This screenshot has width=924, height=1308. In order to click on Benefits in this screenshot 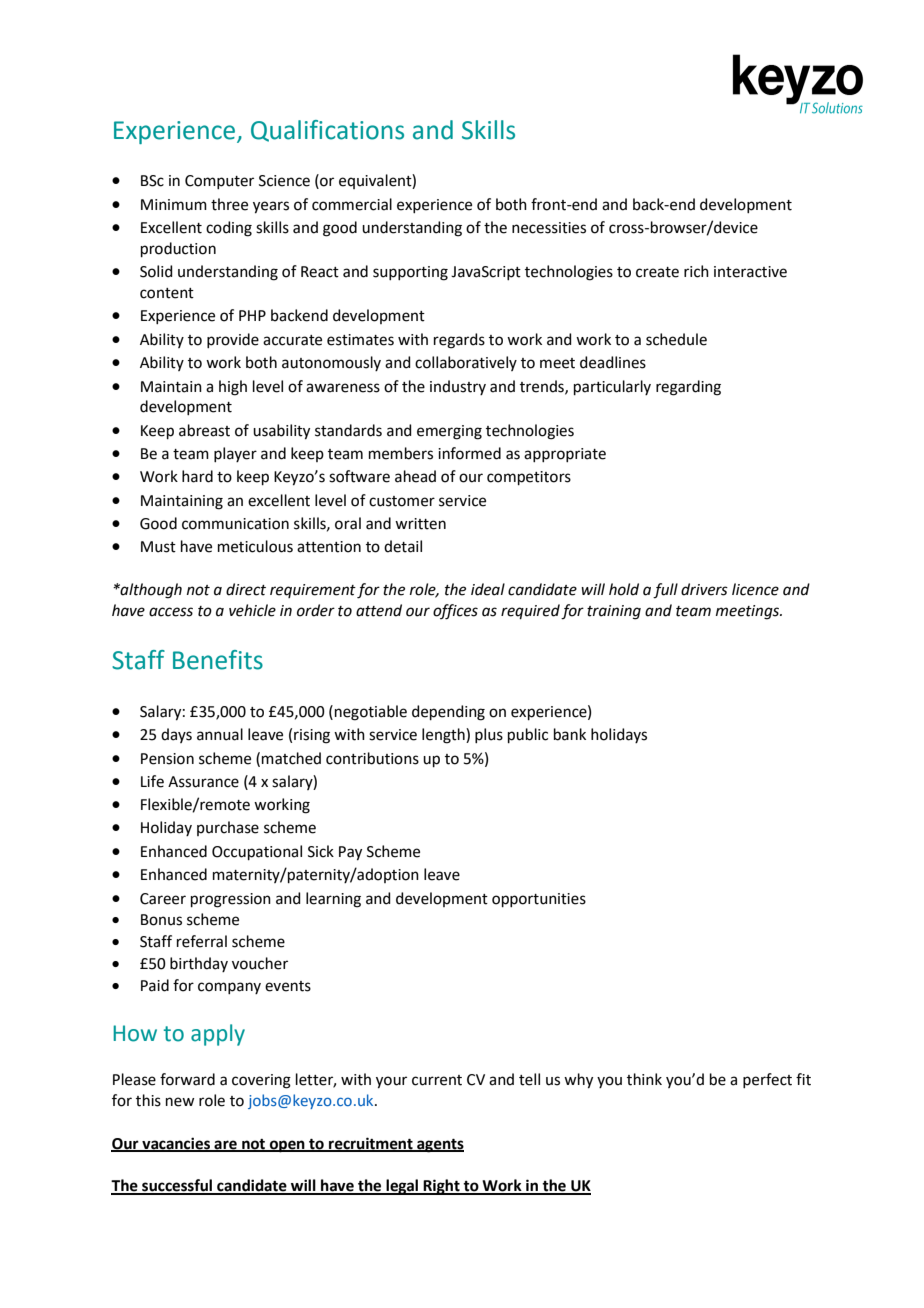, I will do `click(218, 660)`.
